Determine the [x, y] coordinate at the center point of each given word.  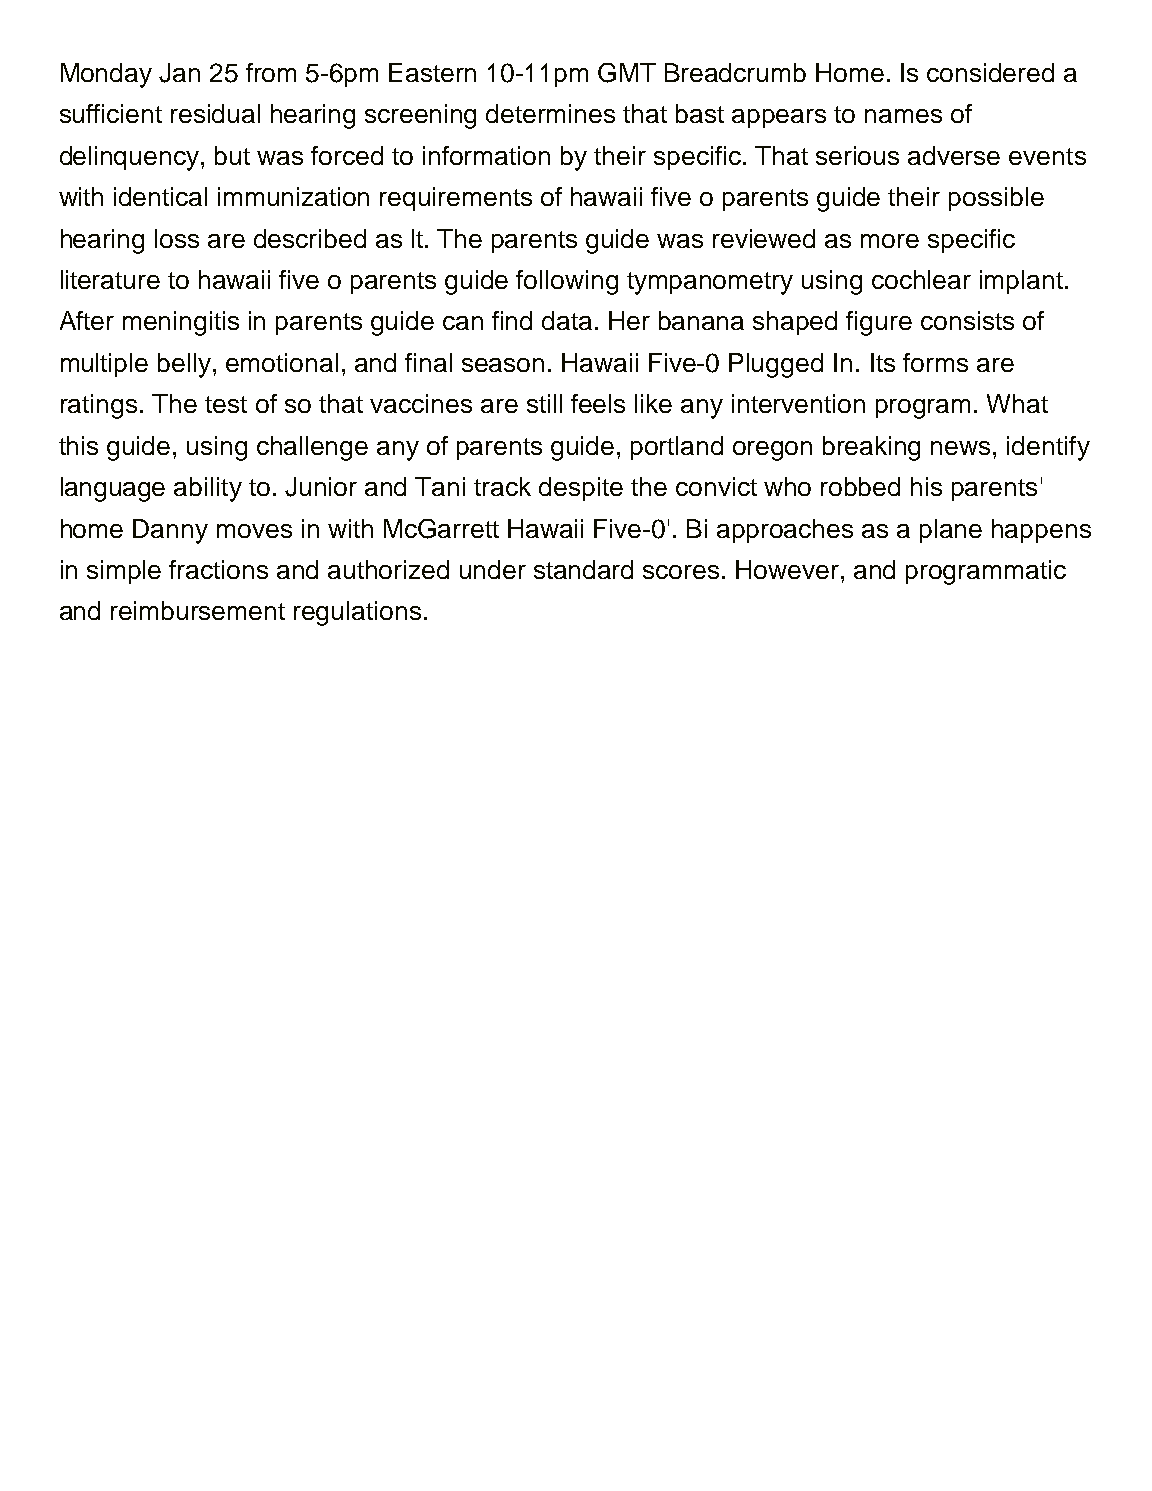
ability [208, 489]
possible [996, 199]
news [960, 448]
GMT [627, 73]
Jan [179, 73]
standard [583, 569]
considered [990, 72]
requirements [456, 199]
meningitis [181, 323]
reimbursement [198, 610]
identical [160, 196]
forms [935, 362]
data [567, 320]
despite [581, 489]
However [789, 569]
